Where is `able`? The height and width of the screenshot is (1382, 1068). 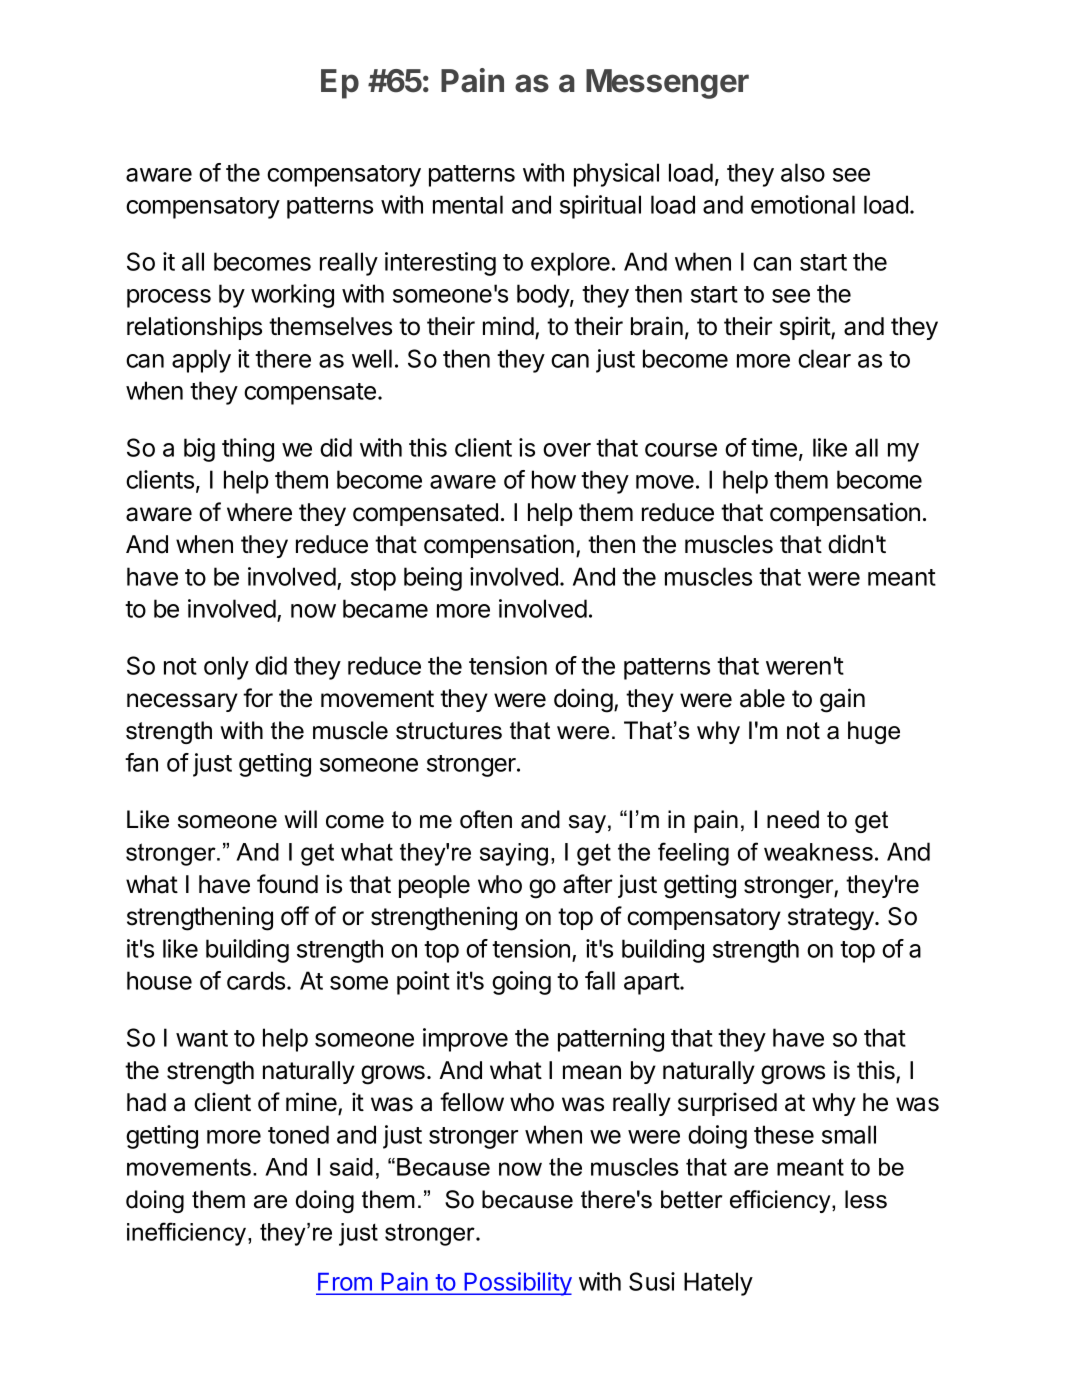
able is located at coordinates (762, 698).
